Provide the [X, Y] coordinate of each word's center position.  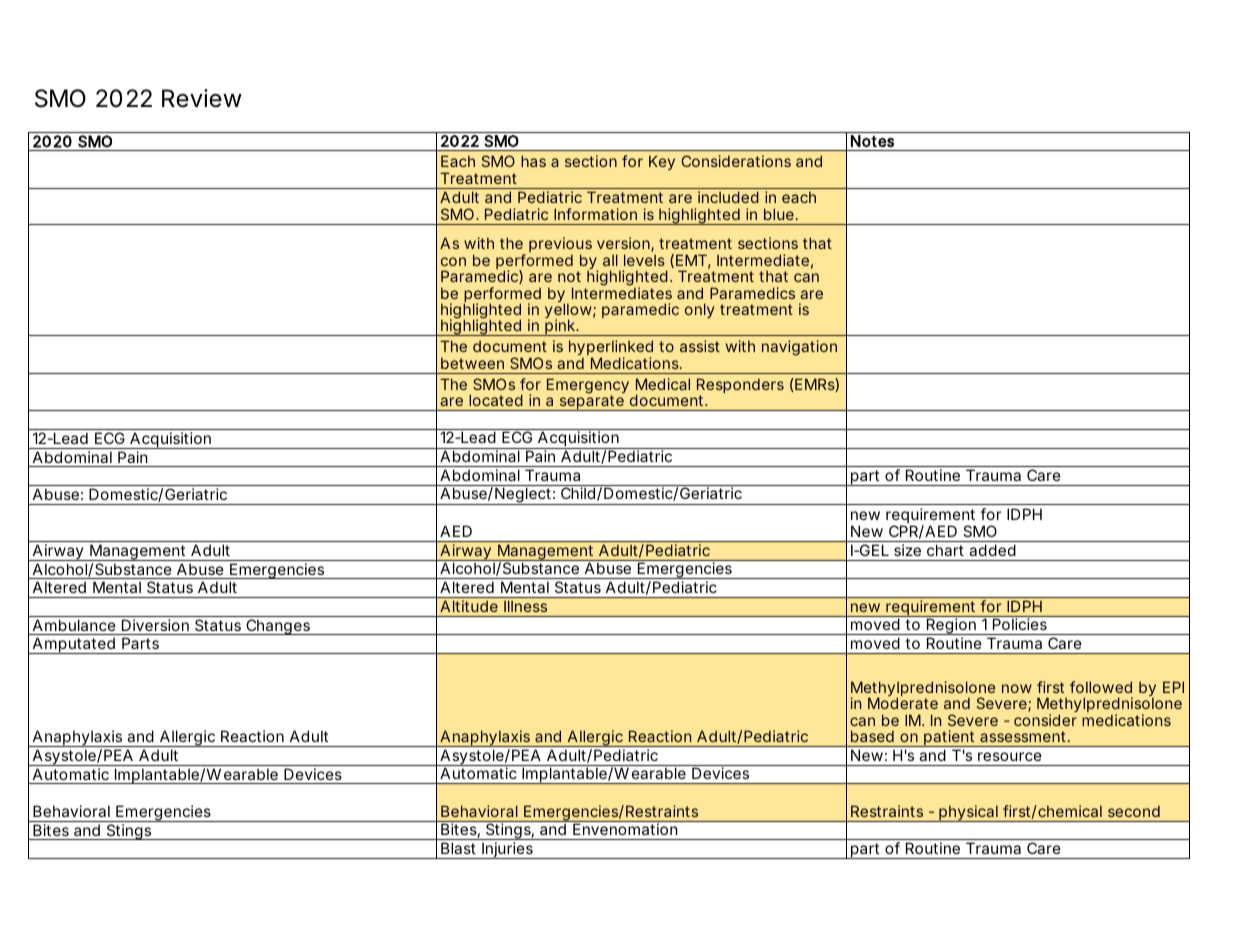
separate [591, 403]
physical [968, 813]
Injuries [507, 850]
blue [779, 214]
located [496, 400]
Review [202, 98]
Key [662, 162]
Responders [740, 387]
